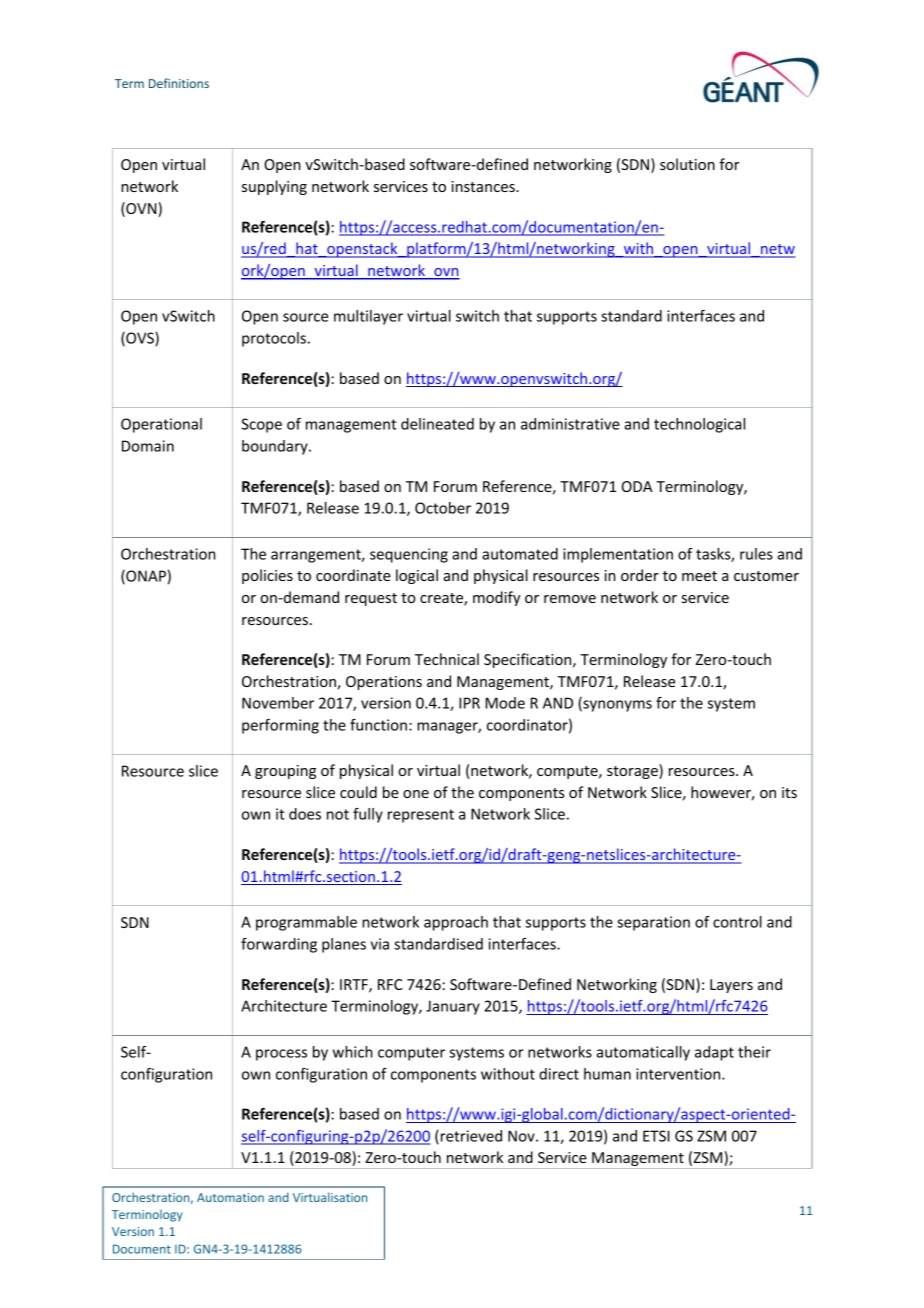 This screenshot has width=924, height=1308. What do you see at coordinates (261, 425) in the screenshot?
I see `Scope` at bounding box center [261, 425].
